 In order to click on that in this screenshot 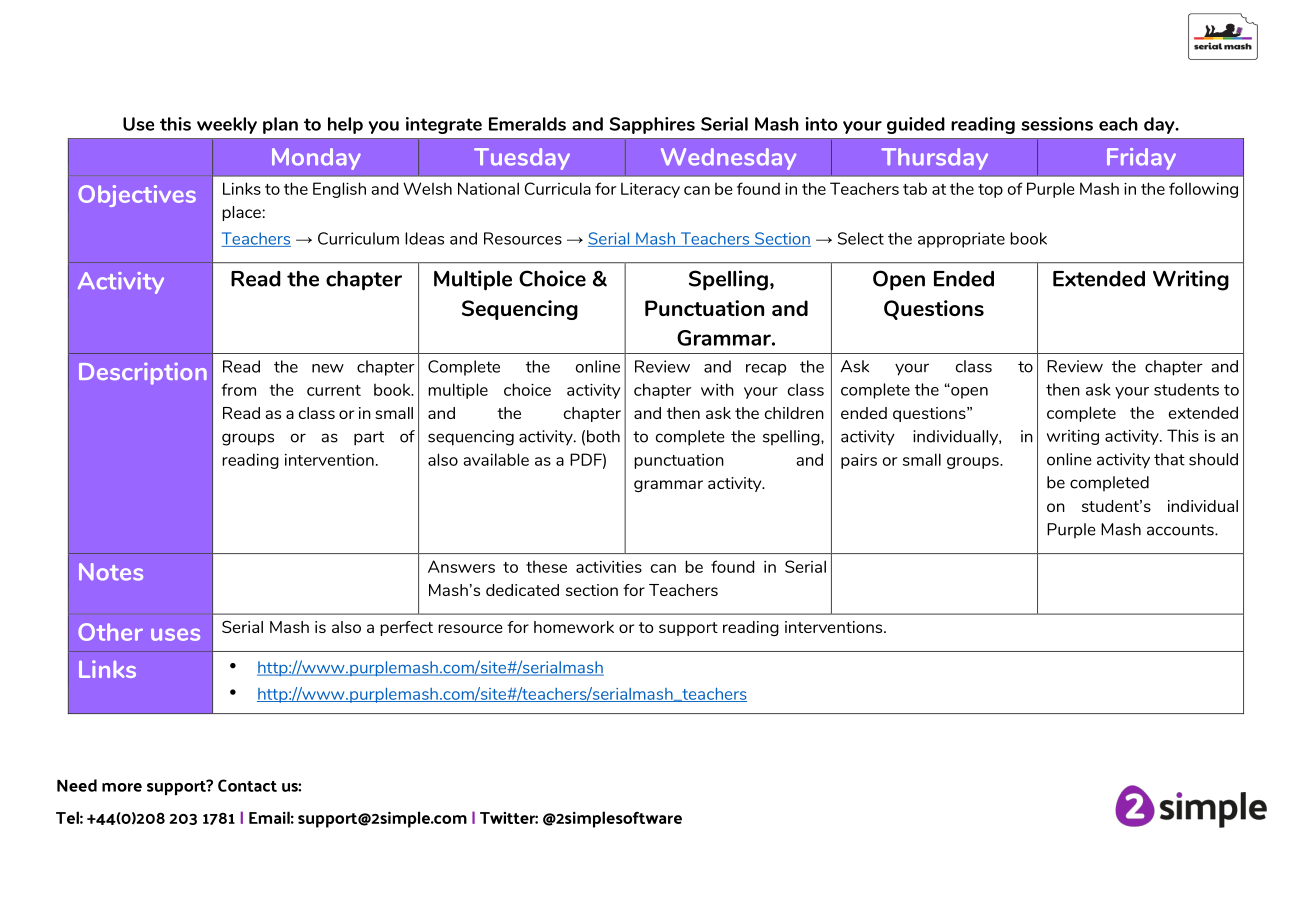, I will do `click(1169, 459)`.
